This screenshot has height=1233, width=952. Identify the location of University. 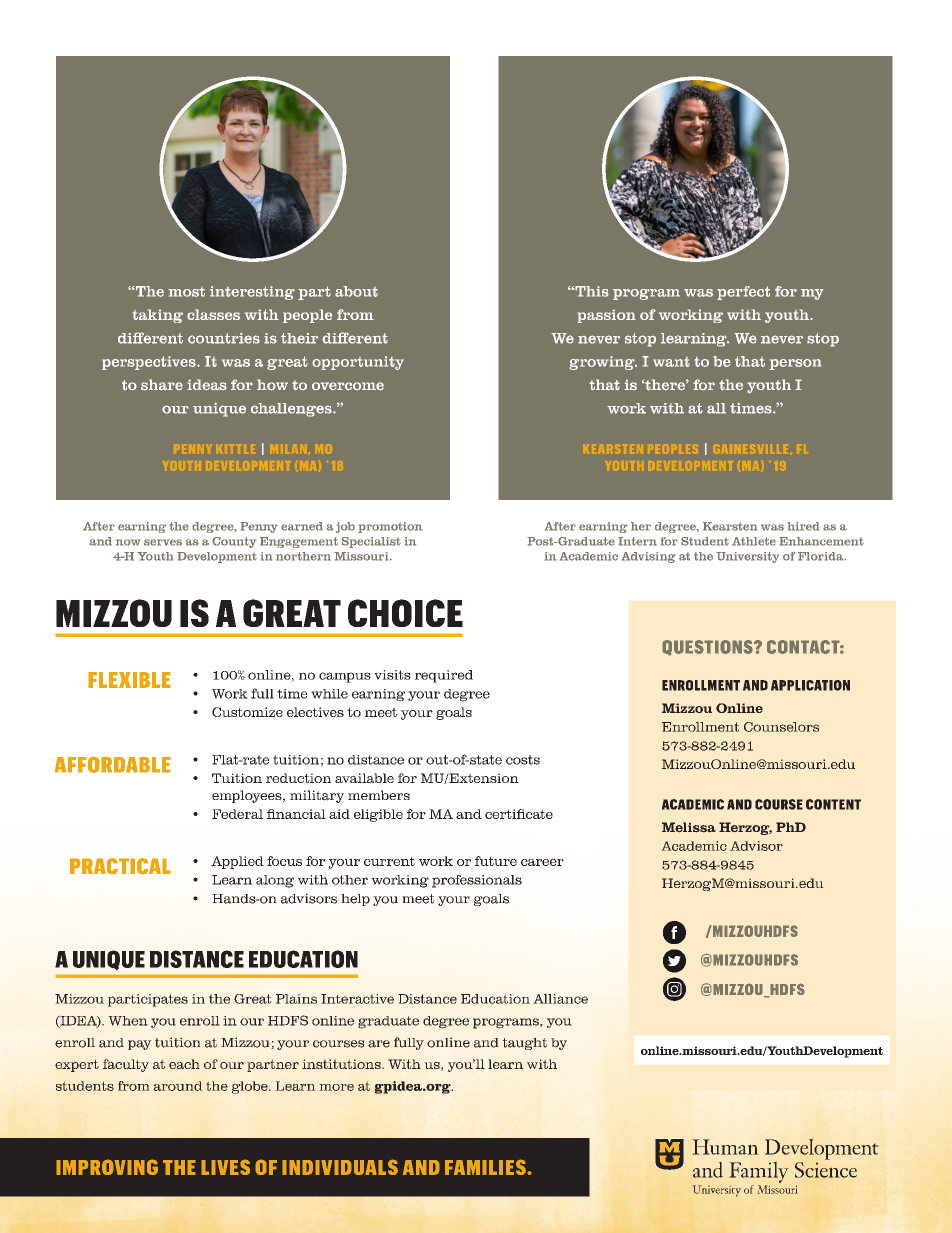
(747, 557).
